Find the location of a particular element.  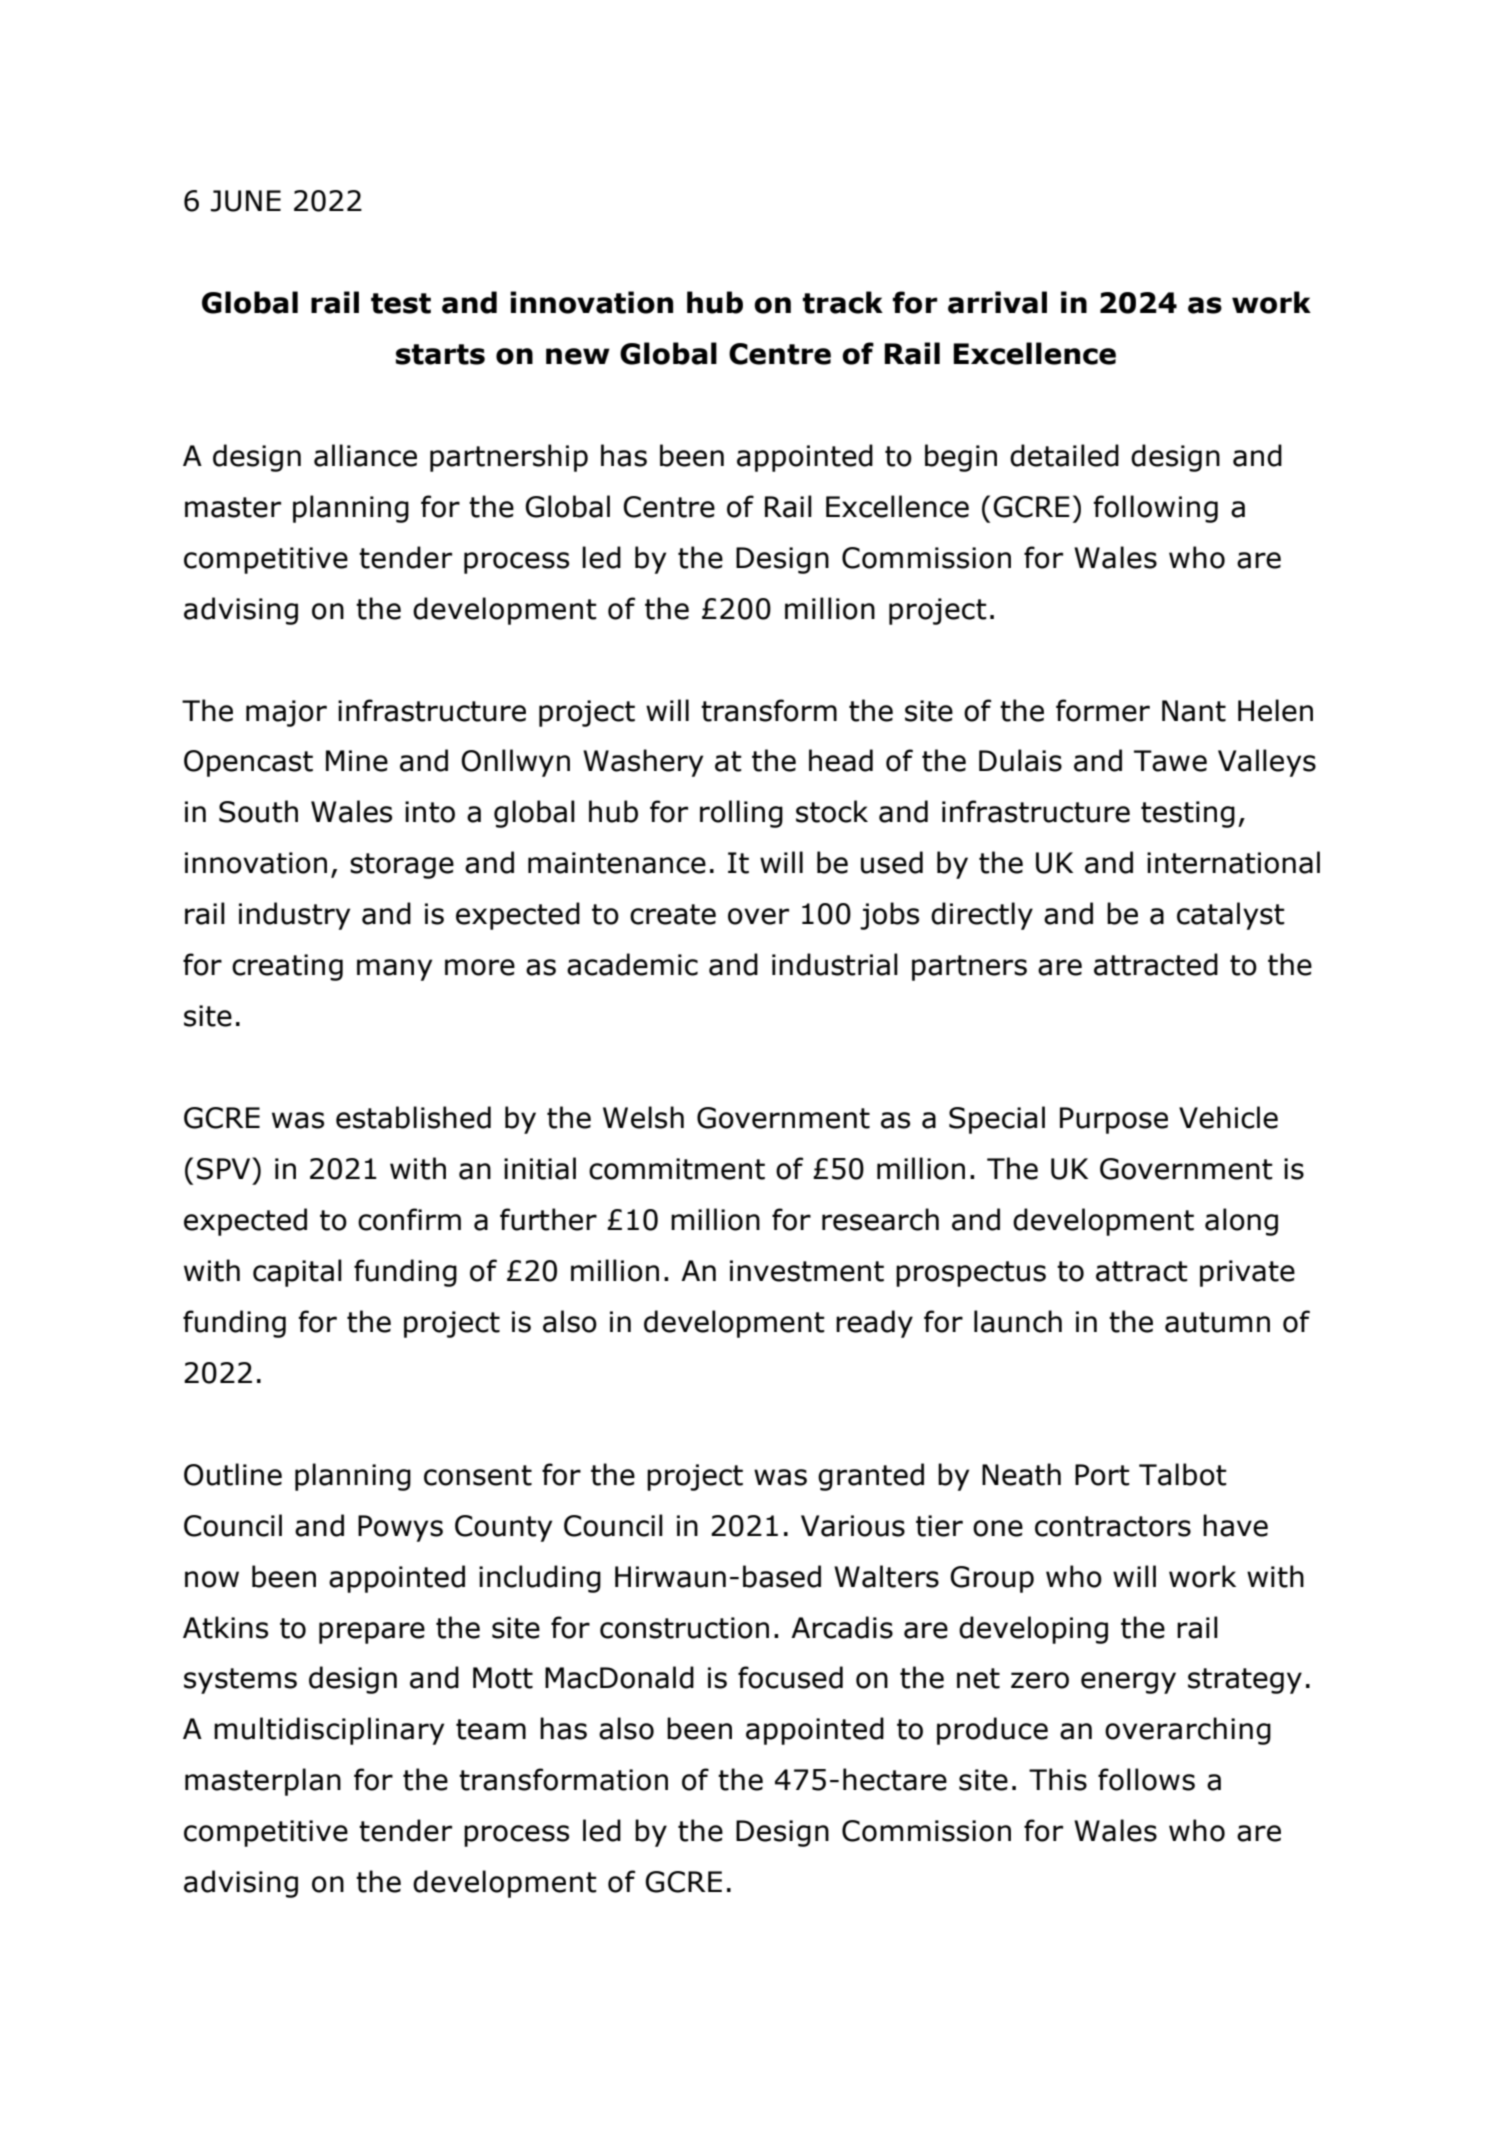

investment is located at coordinates (807, 1271).
